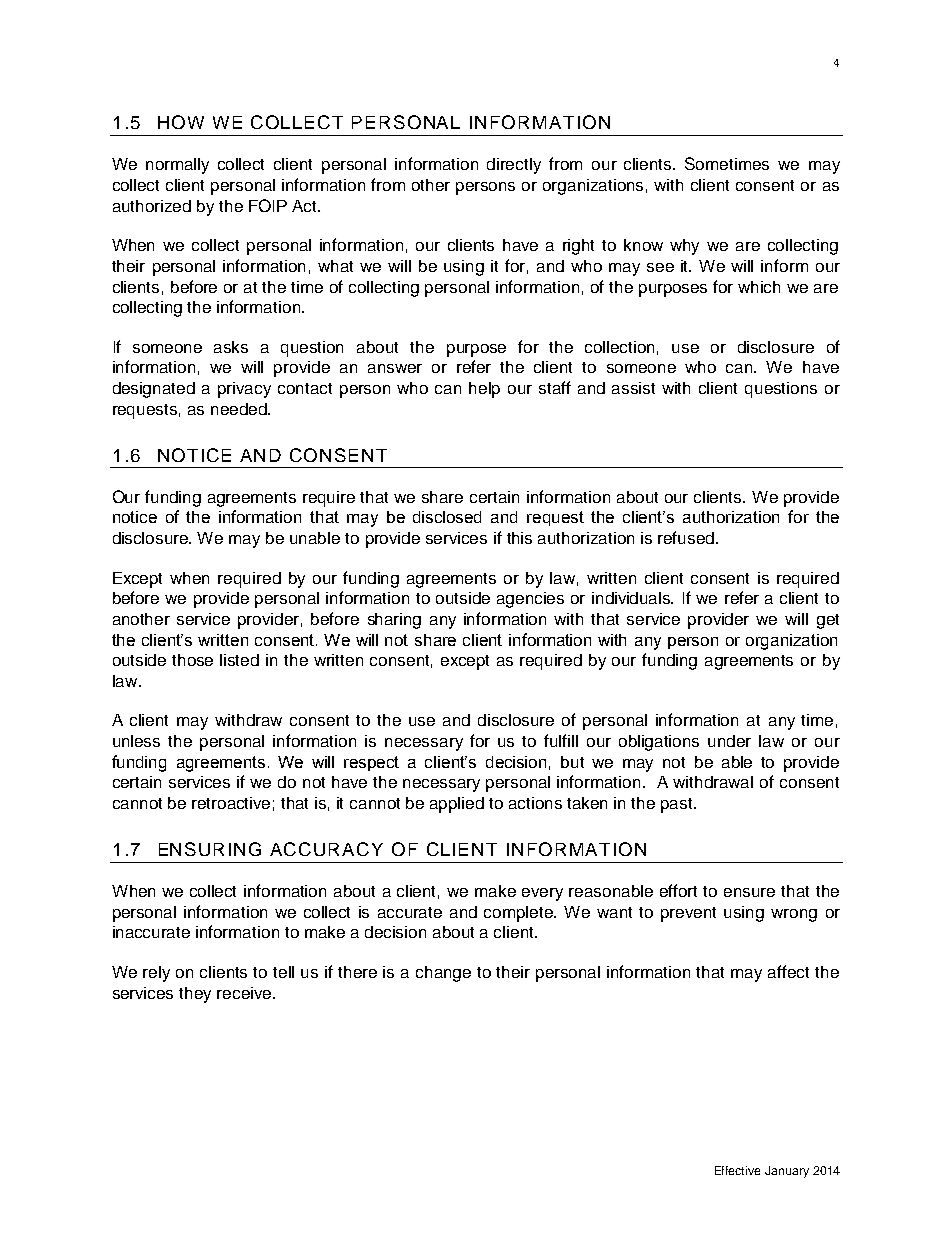 The image size is (952, 1233). Describe the element at coordinates (684, 247) in the screenshot. I see `why` at that location.
